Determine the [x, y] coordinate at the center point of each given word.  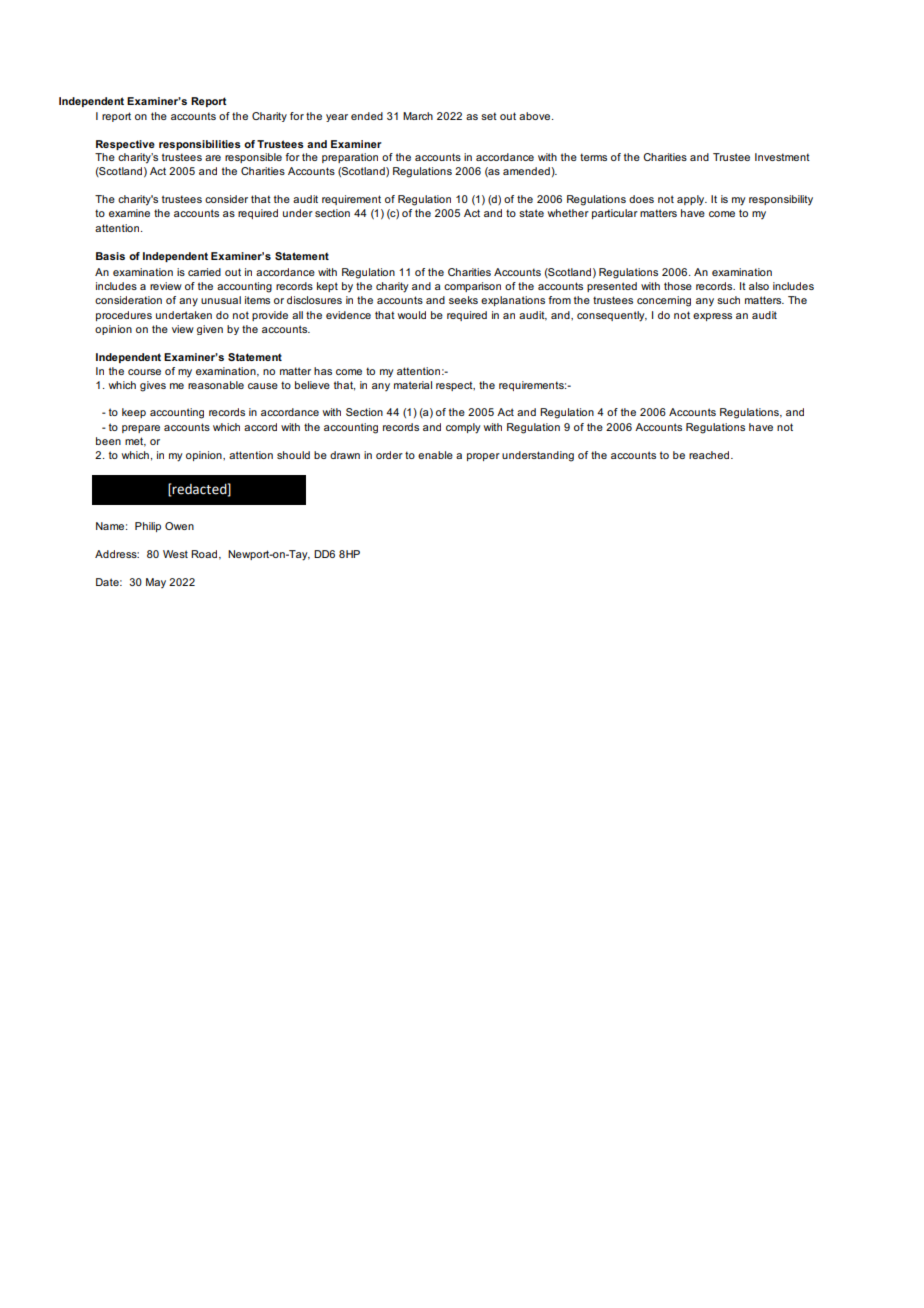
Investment [782, 157]
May [156, 583]
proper [483, 457]
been [108, 441]
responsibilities [200, 145]
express [712, 317]
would [412, 315]
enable [435, 455]
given [210, 330]
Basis [110, 256]
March [418, 116]
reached [710, 455]
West [175, 554]
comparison [472, 287]
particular [615, 214]
